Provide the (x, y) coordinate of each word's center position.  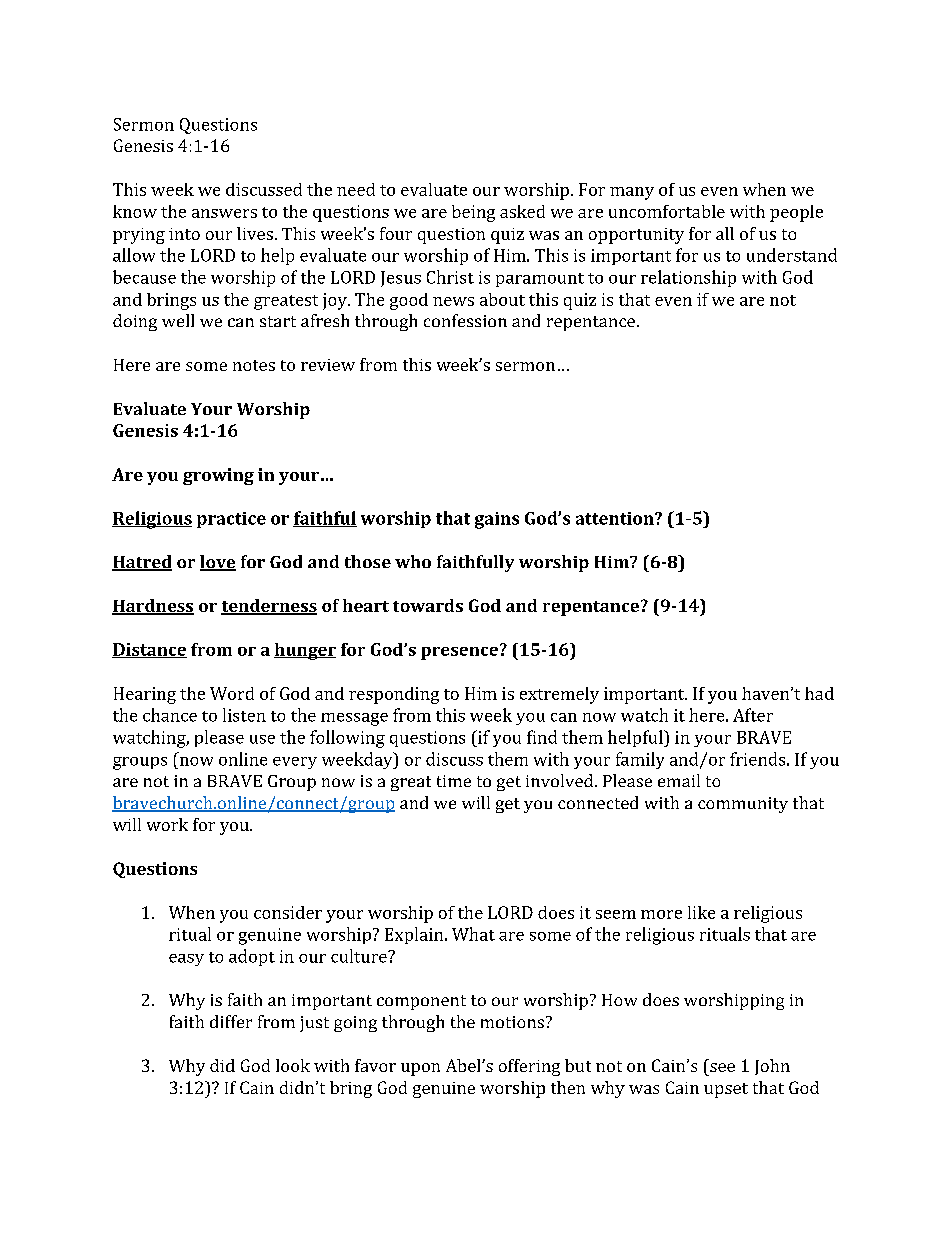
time (454, 781)
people (796, 213)
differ (231, 1021)
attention (616, 518)
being (473, 213)
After (753, 715)
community (743, 805)
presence (459, 653)
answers (224, 213)
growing (218, 476)
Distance (149, 650)
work (167, 824)
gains (497, 520)
